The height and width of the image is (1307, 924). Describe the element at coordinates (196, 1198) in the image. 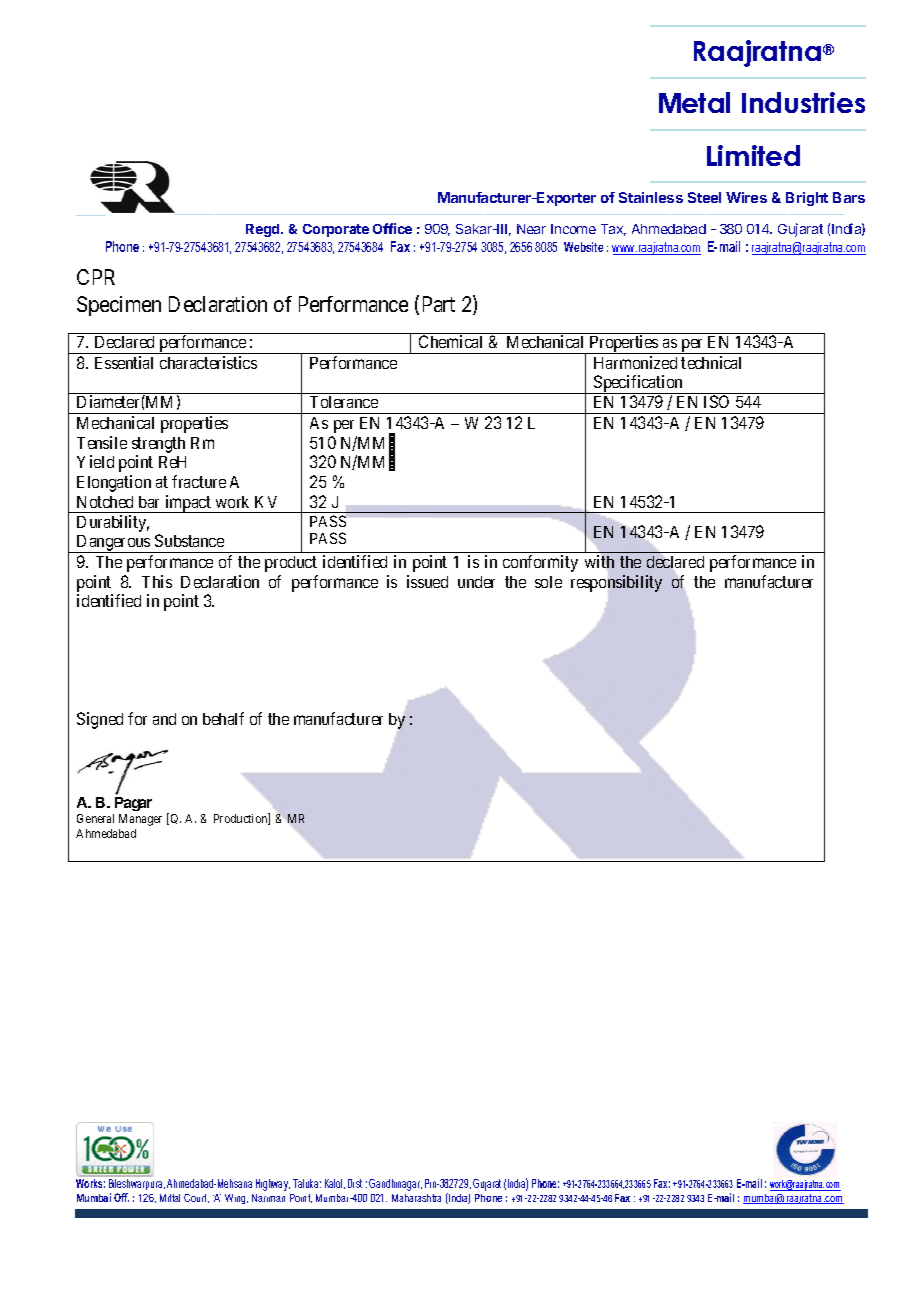

I see `Court` at that location.
